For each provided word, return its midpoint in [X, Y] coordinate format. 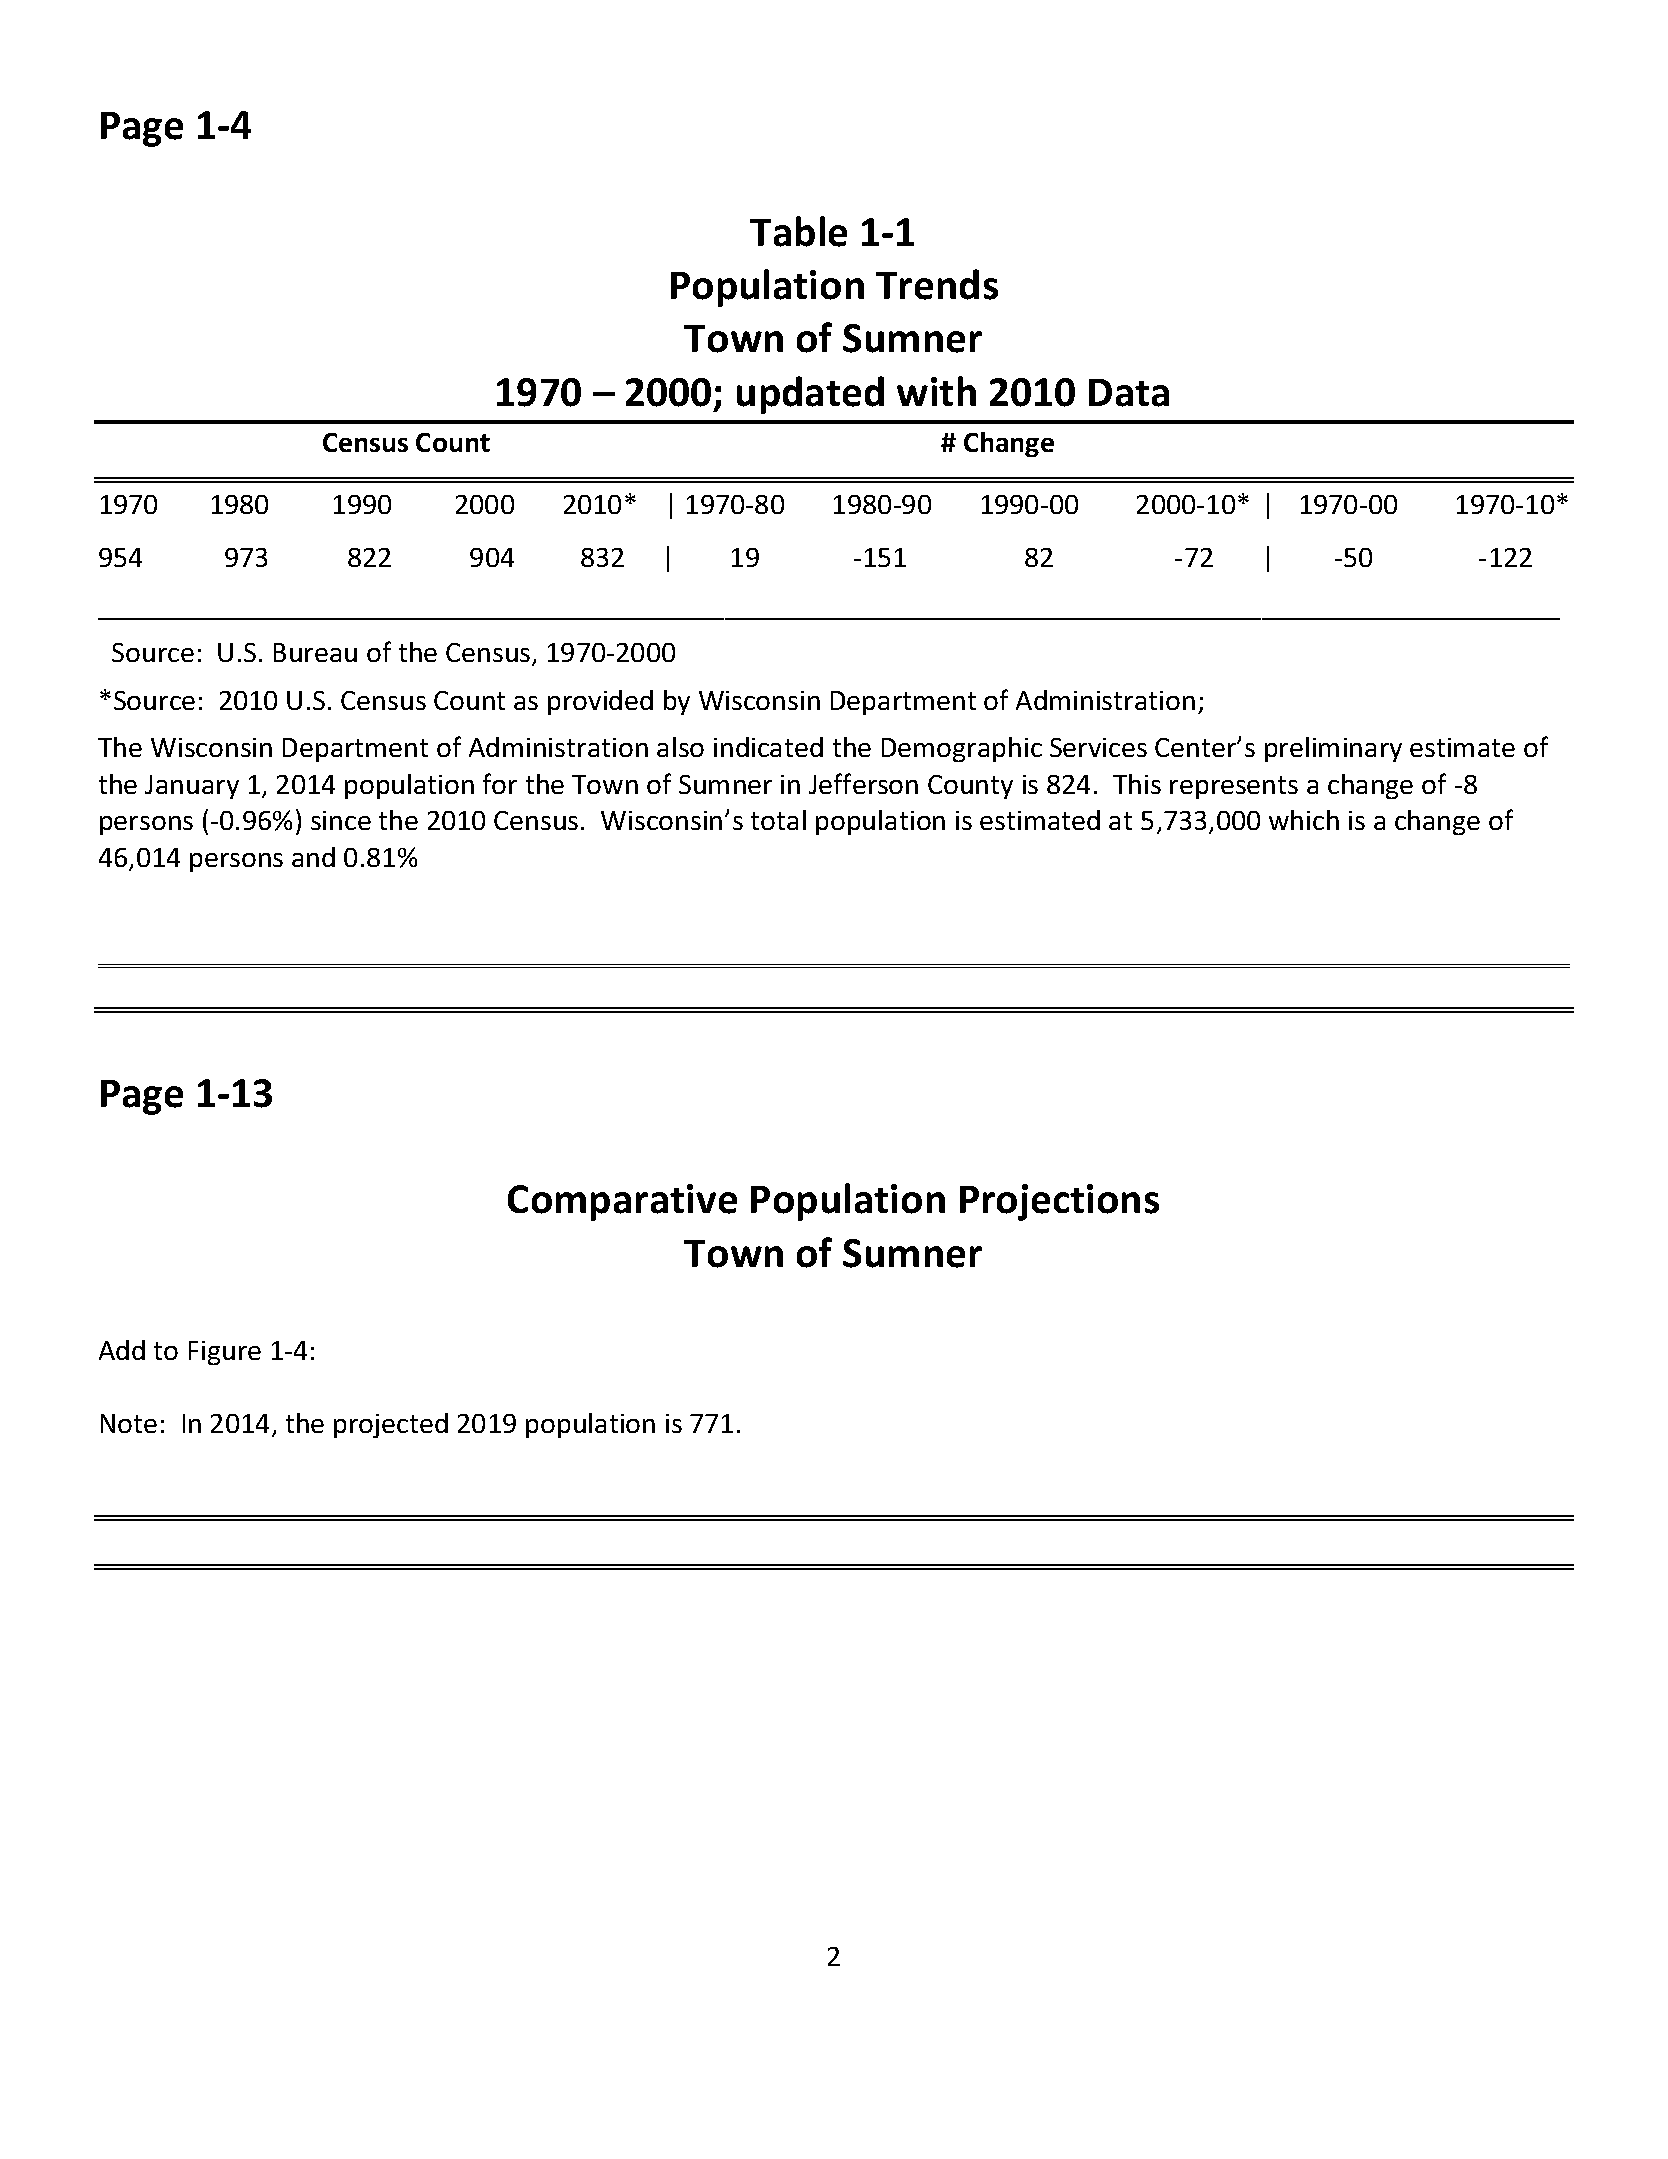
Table [798, 231]
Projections [1059, 1202]
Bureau [315, 652]
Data [1129, 393]
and [313, 857]
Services [1098, 747]
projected [391, 1425]
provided [600, 702]
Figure [225, 1353]
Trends [937, 284]
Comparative [622, 1202]
